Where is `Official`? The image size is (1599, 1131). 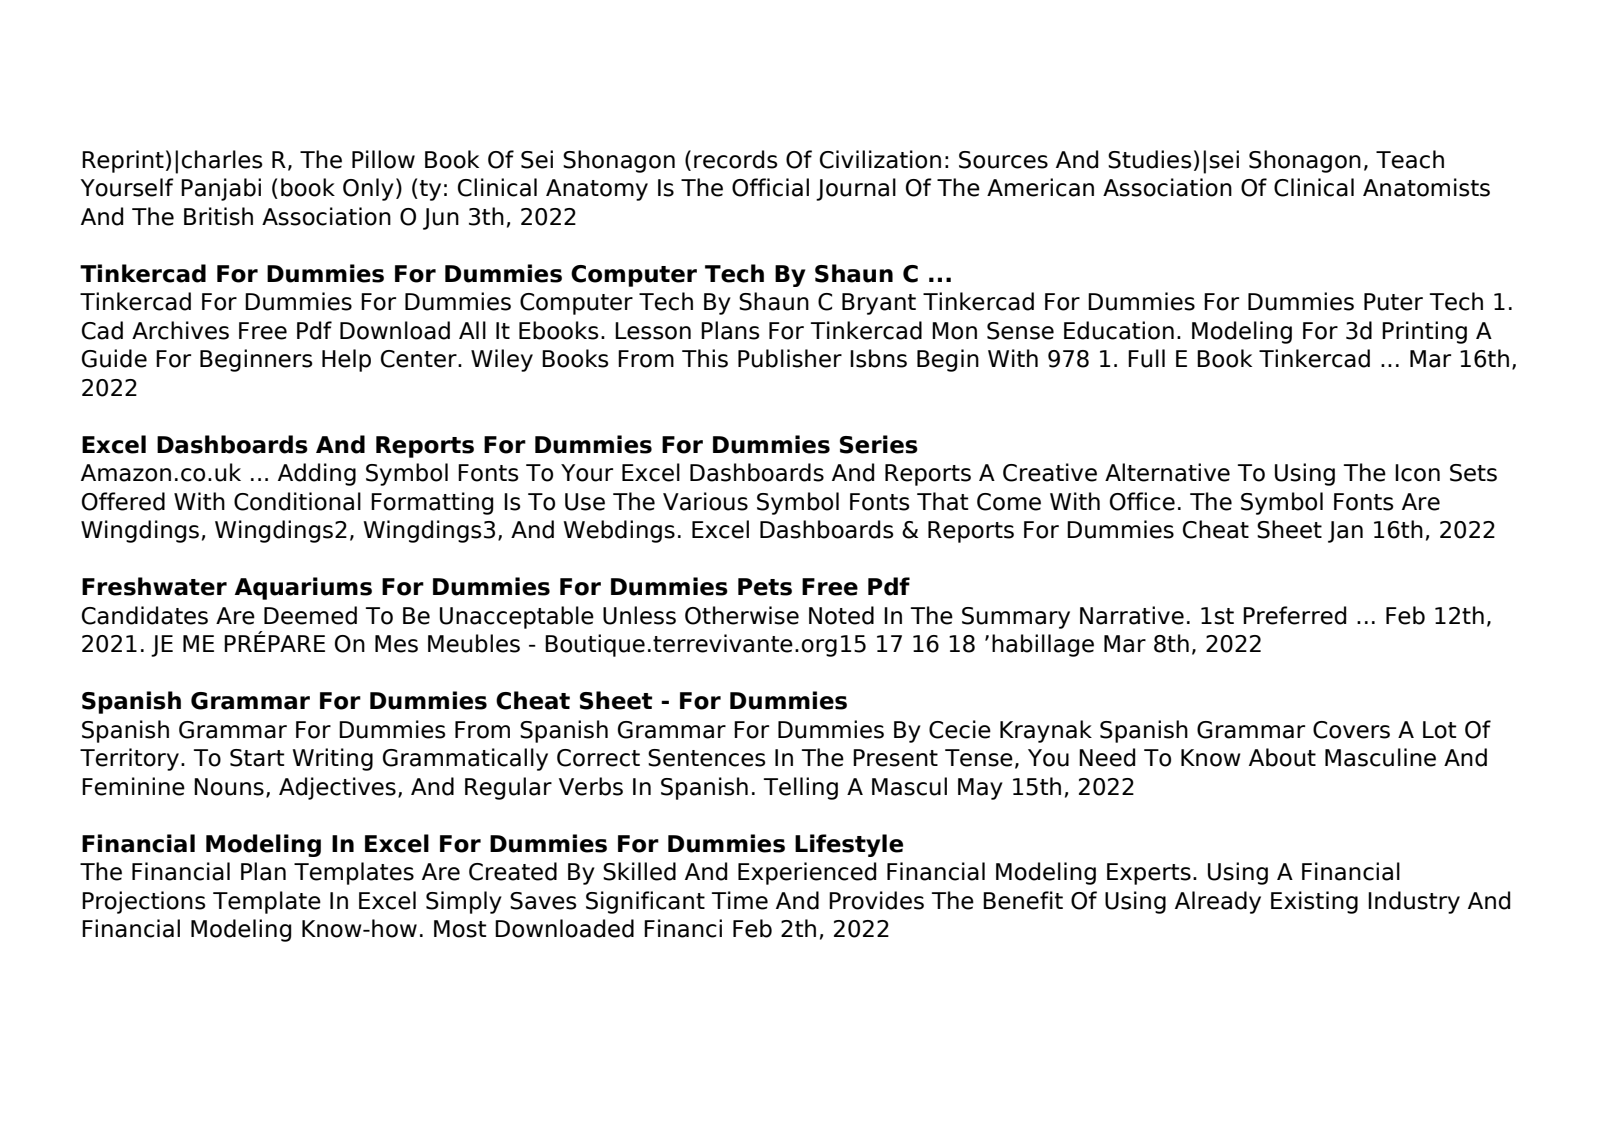 Official is located at coordinates (770, 187).
